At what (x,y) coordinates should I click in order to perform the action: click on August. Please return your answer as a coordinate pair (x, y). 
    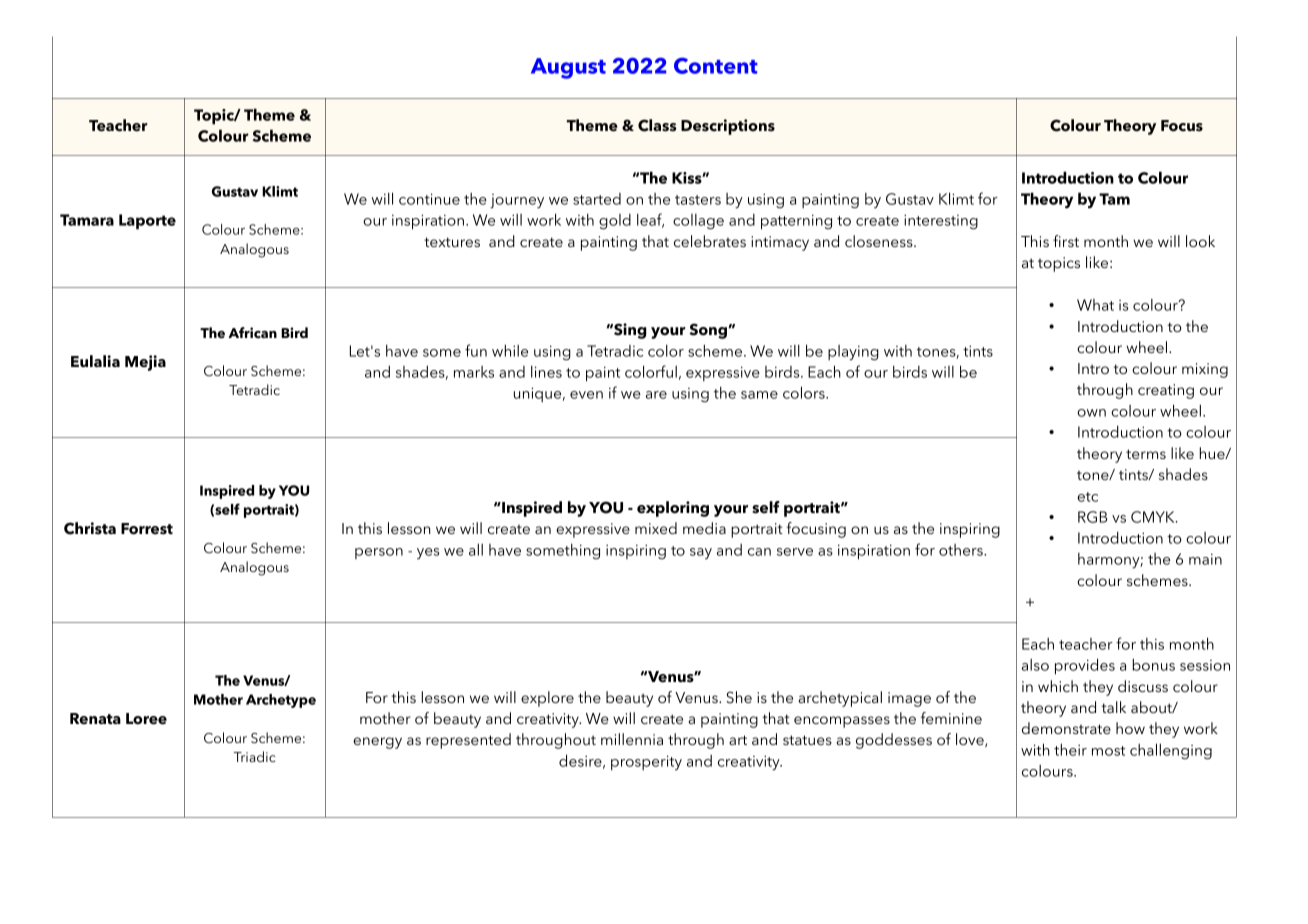
    Looking at the image, I should click on (568, 68).
